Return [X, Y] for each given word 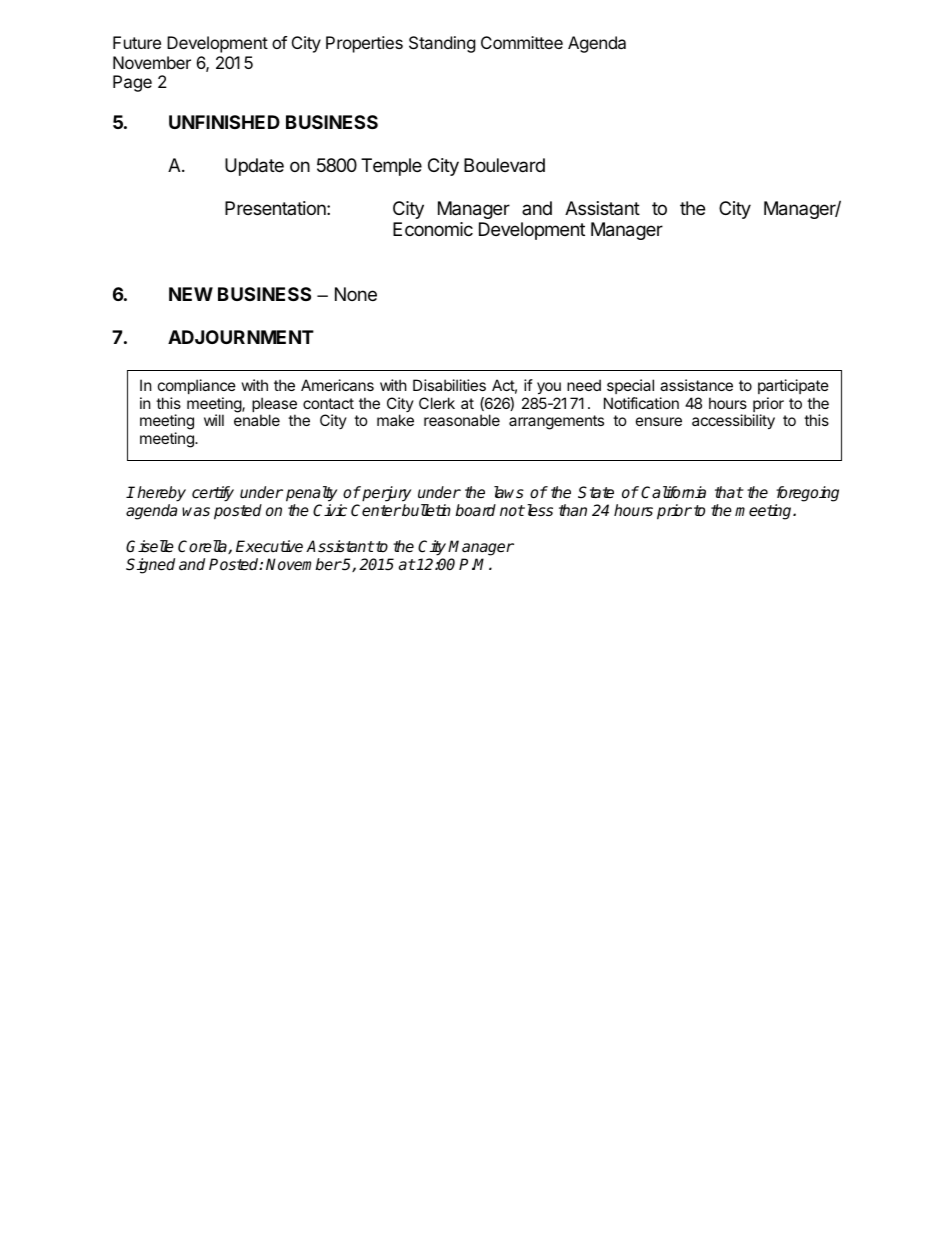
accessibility [733, 421]
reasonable [462, 420]
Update [254, 167]
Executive [269, 546]
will [214, 420]
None [356, 294]
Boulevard [504, 165]
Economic [433, 229]
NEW [191, 294]
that [729, 492]
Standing [442, 44]
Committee [522, 42]
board [475, 510]
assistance [696, 385]
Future [137, 42]
